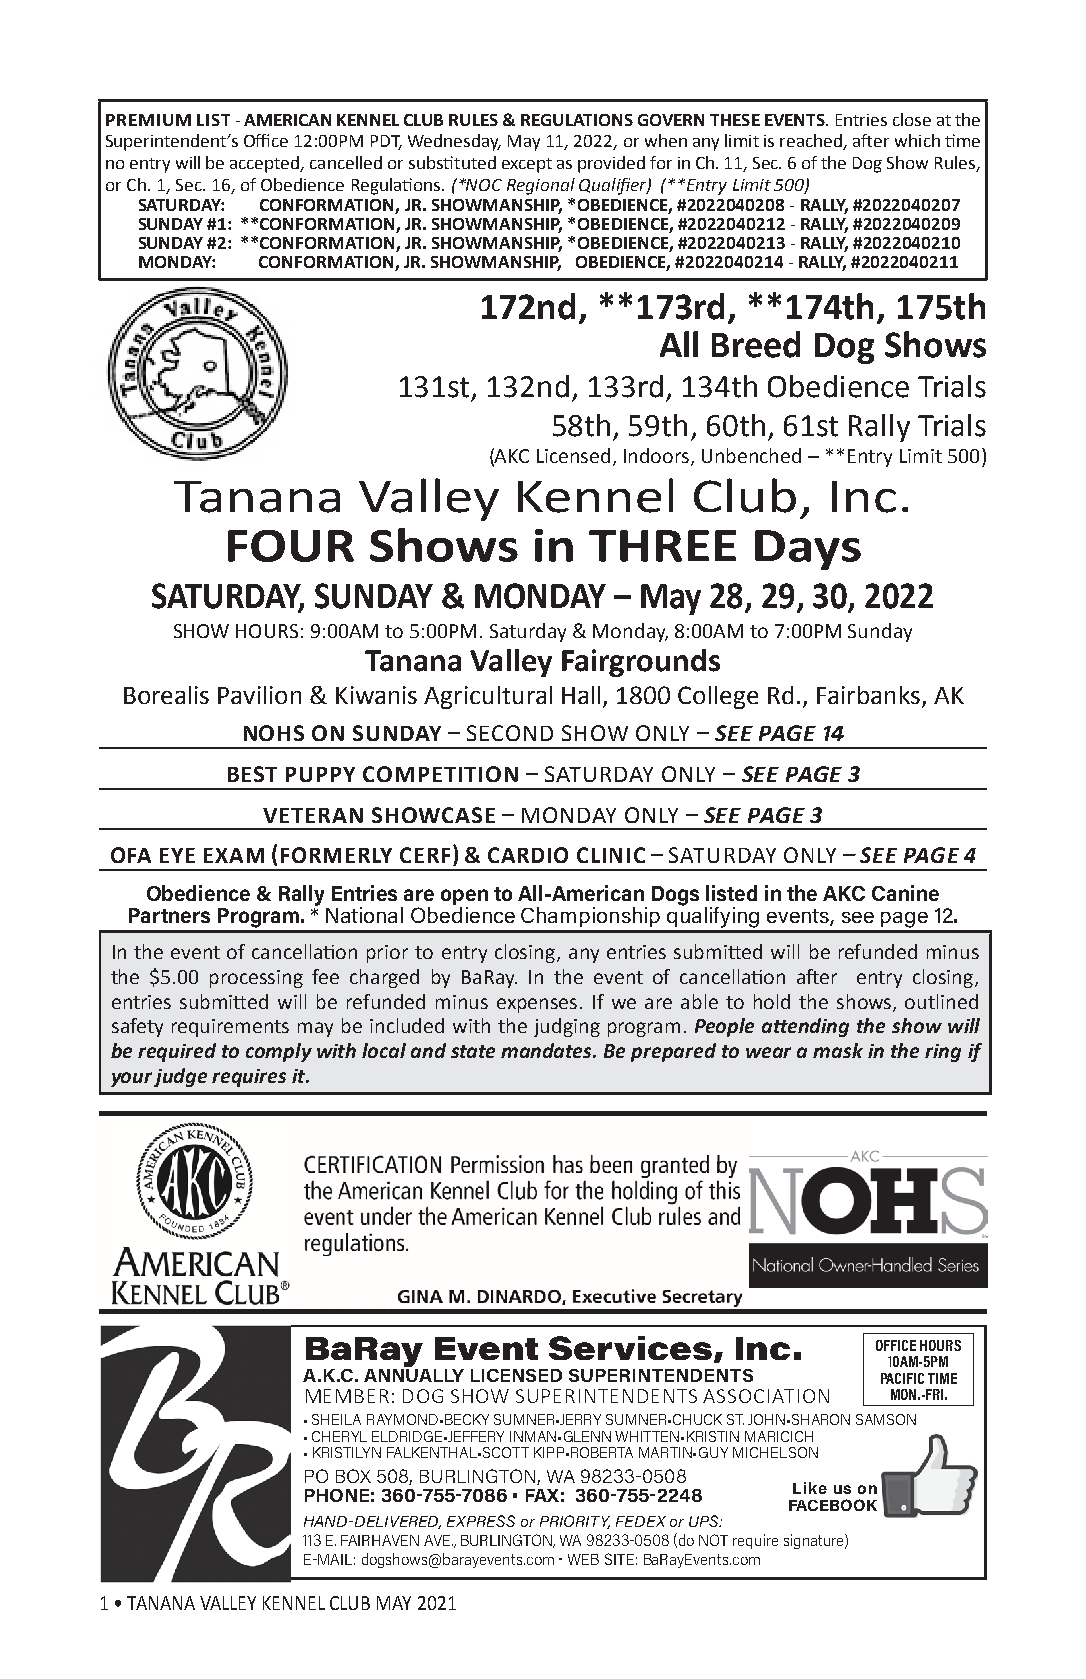 The width and height of the page is (1086, 1679). What do you see at coordinates (481, 1521) in the page?
I see `EXPRESS` at bounding box center [481, 1521].
